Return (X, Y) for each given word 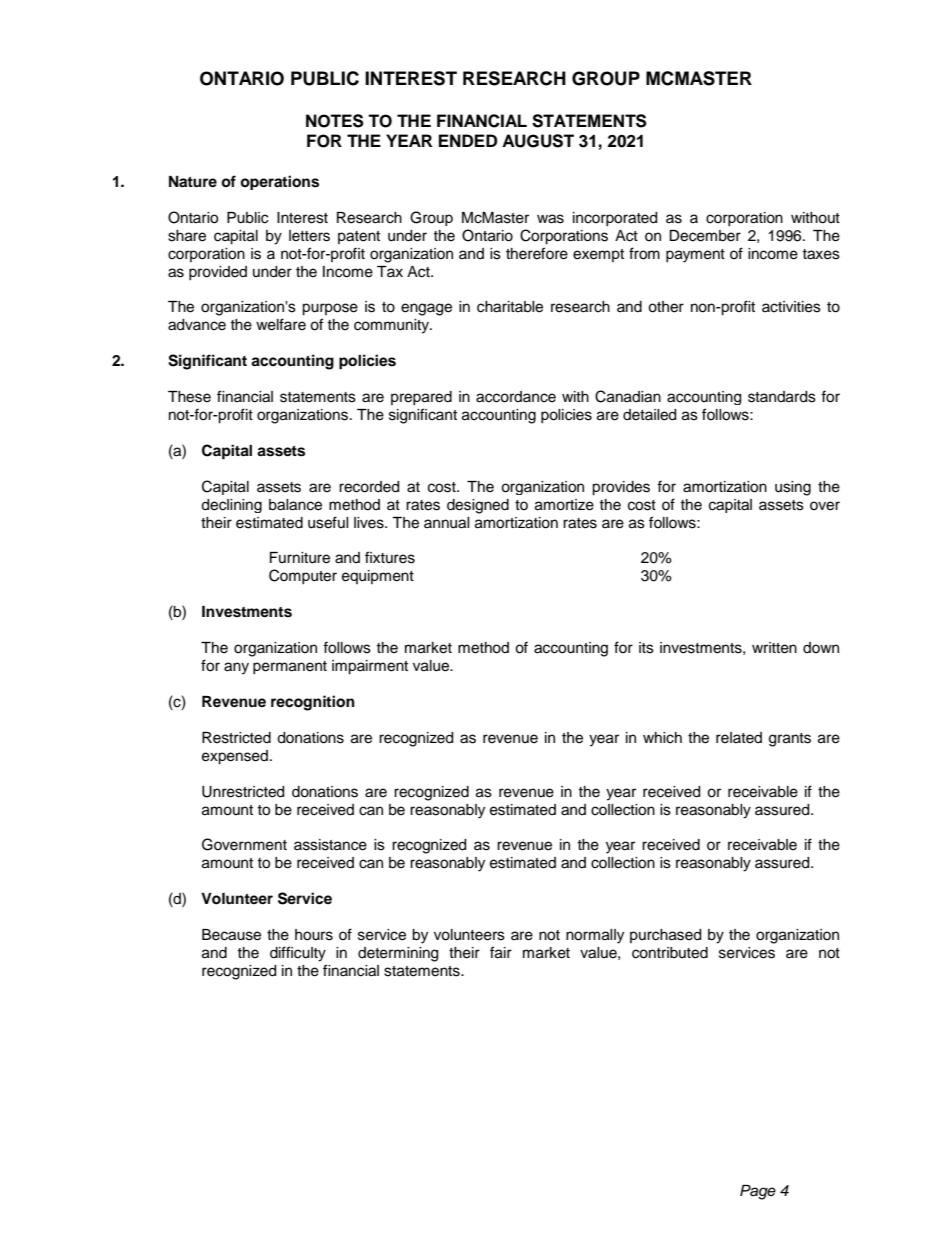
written (774, 648)
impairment (370, 667)
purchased (665, 936)
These (189, 397)
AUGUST (538, 141)
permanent (290, 667)
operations (279, 182)
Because (231, 935)
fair (501, 952)
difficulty (298, 954)
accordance (516, 397)
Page (758, 1192)
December (705, 236)
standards (782, 397)
